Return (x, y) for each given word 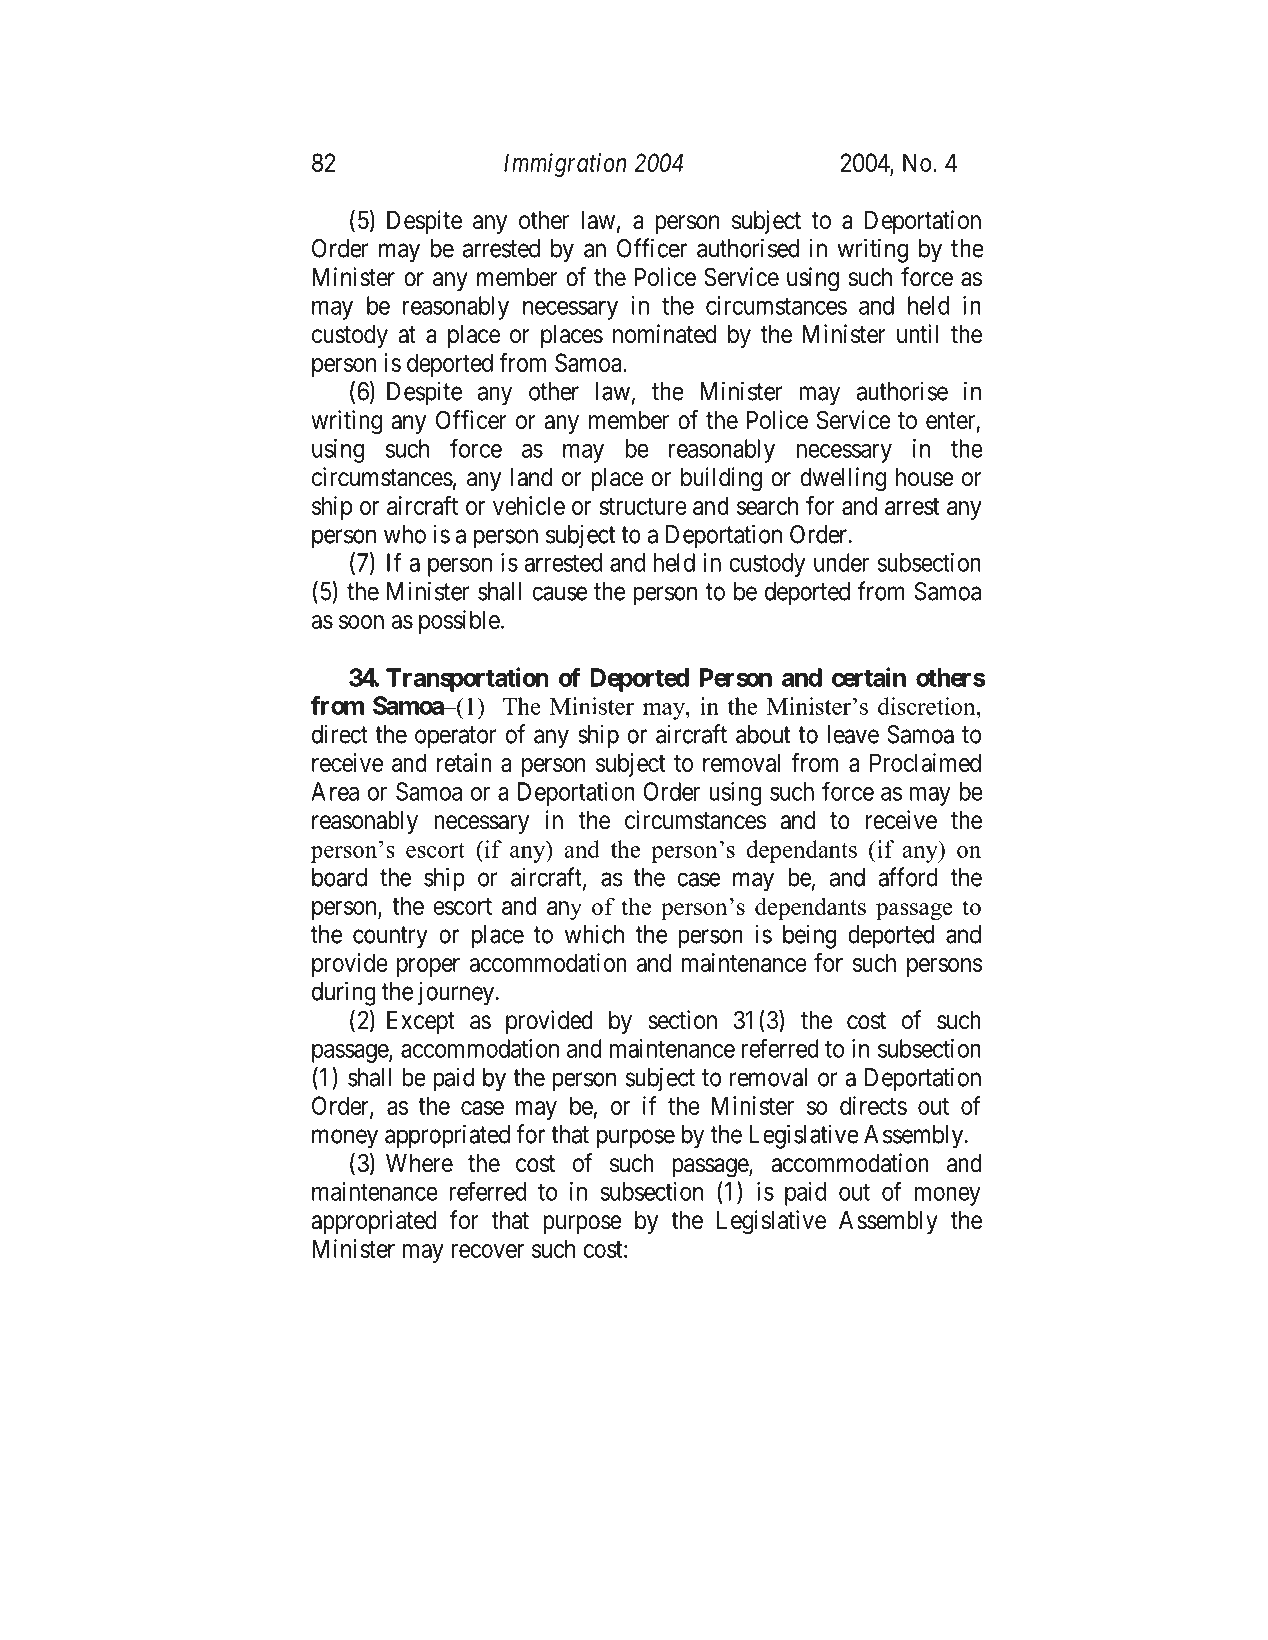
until (917, 333)
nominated (664, 334)
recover (487, 1251)
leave (853, 734)
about (763, 734)
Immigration (565, 165)
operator (456, 737)
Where (419, 1163)
